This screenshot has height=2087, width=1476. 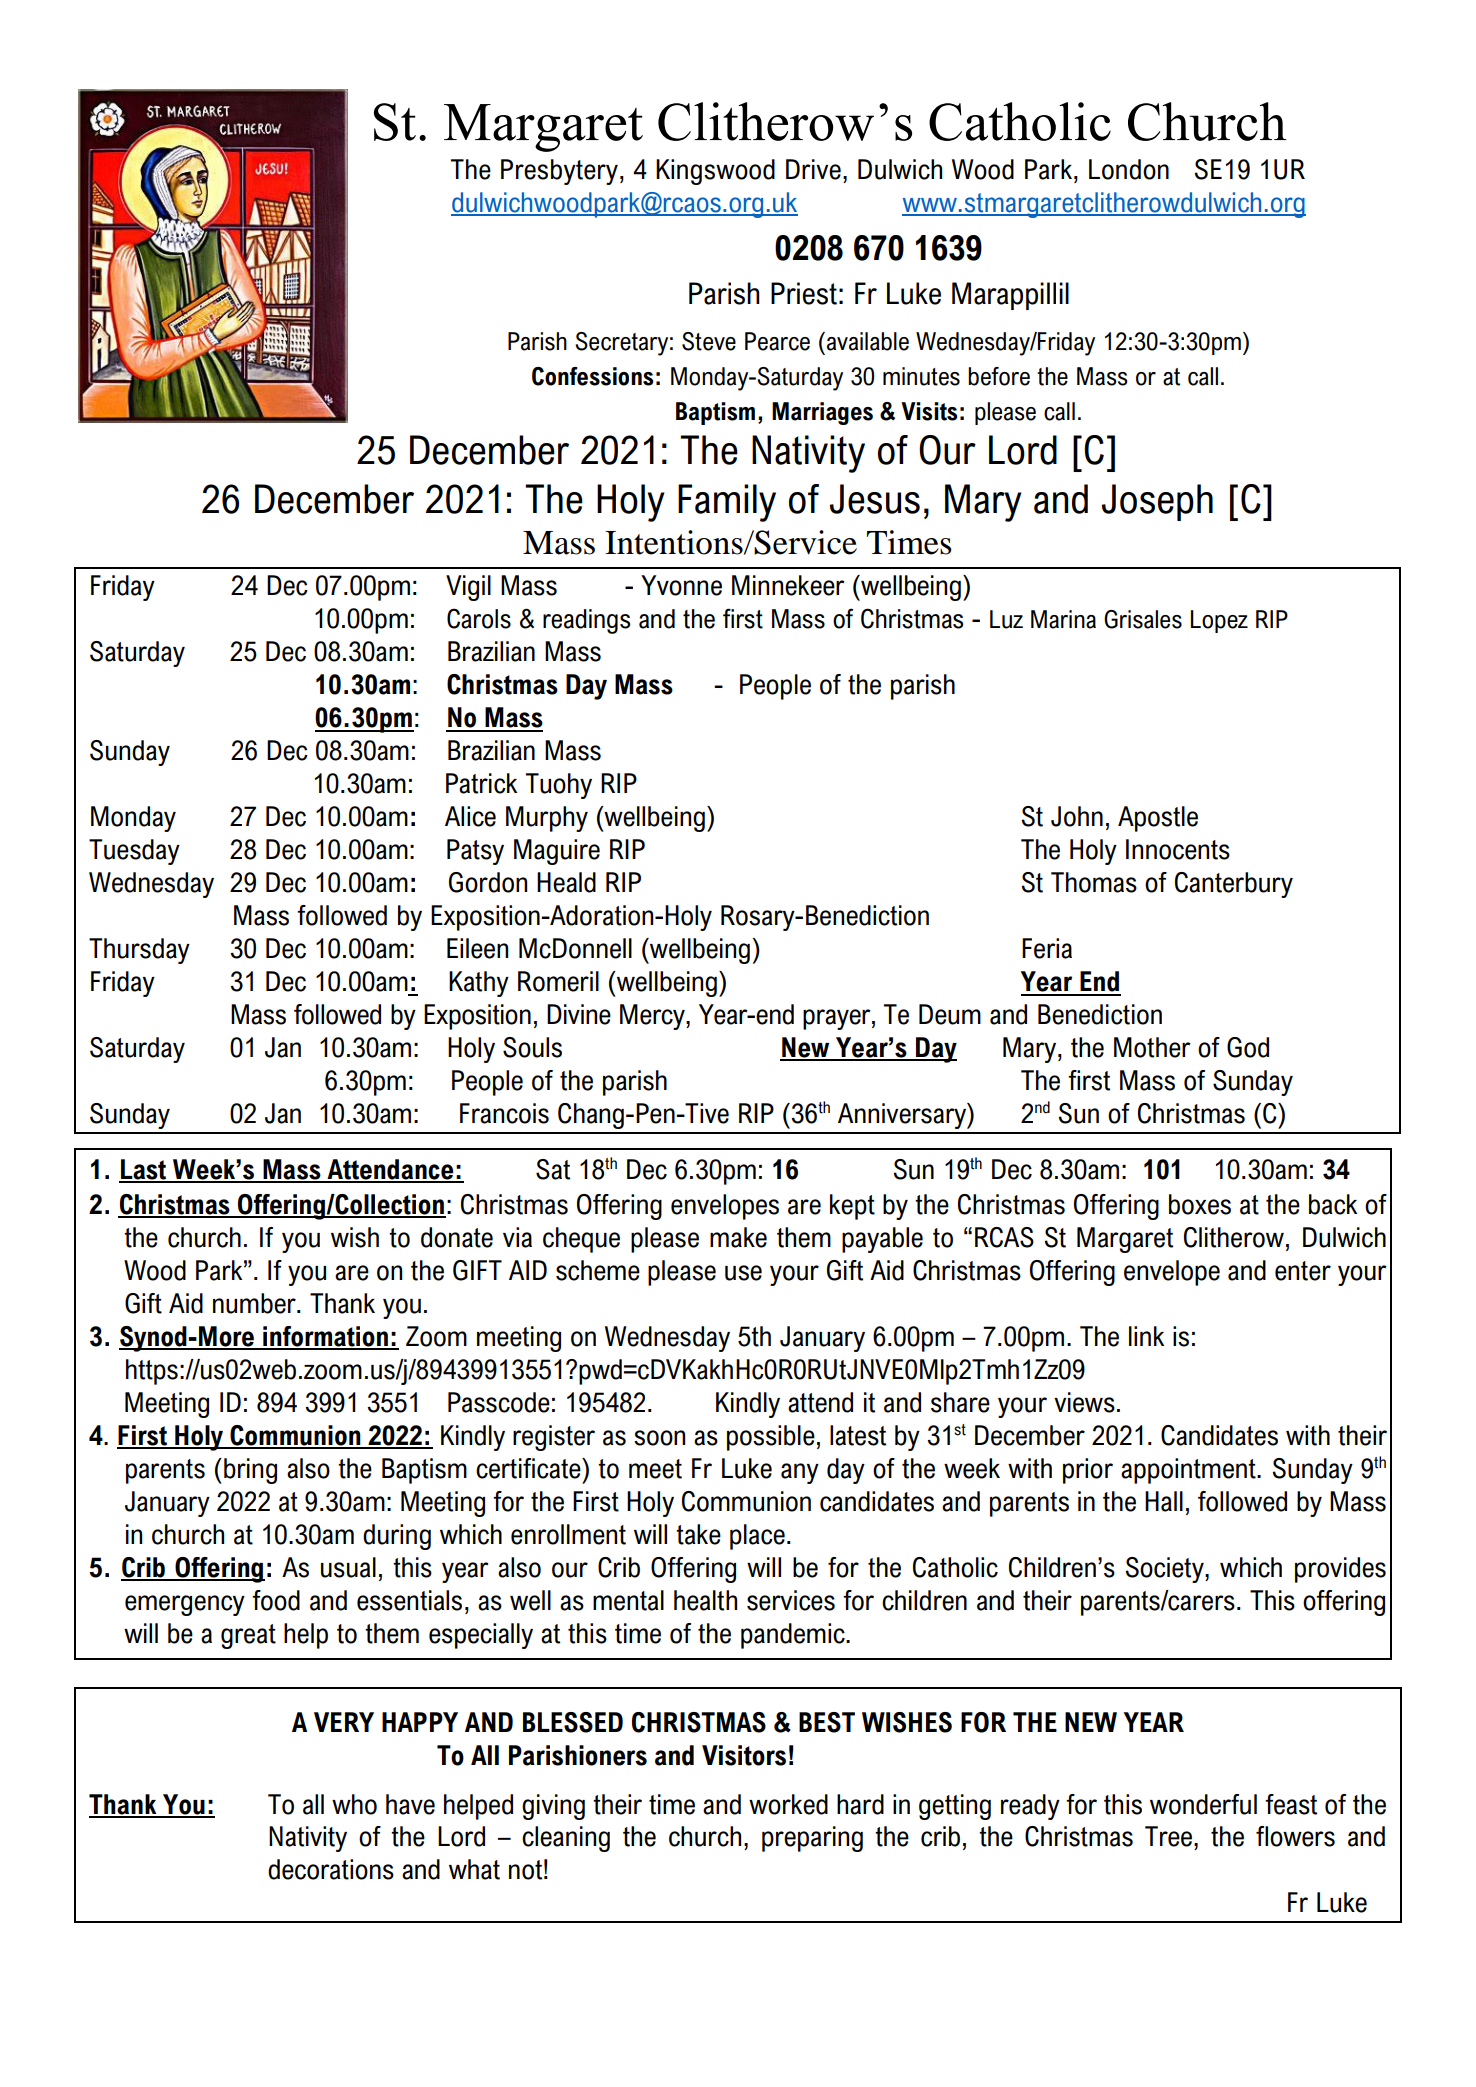 What do you see at coordinates (1129, 169) in the screenshot?
I see `London` at bounding box center [1129, 169].
